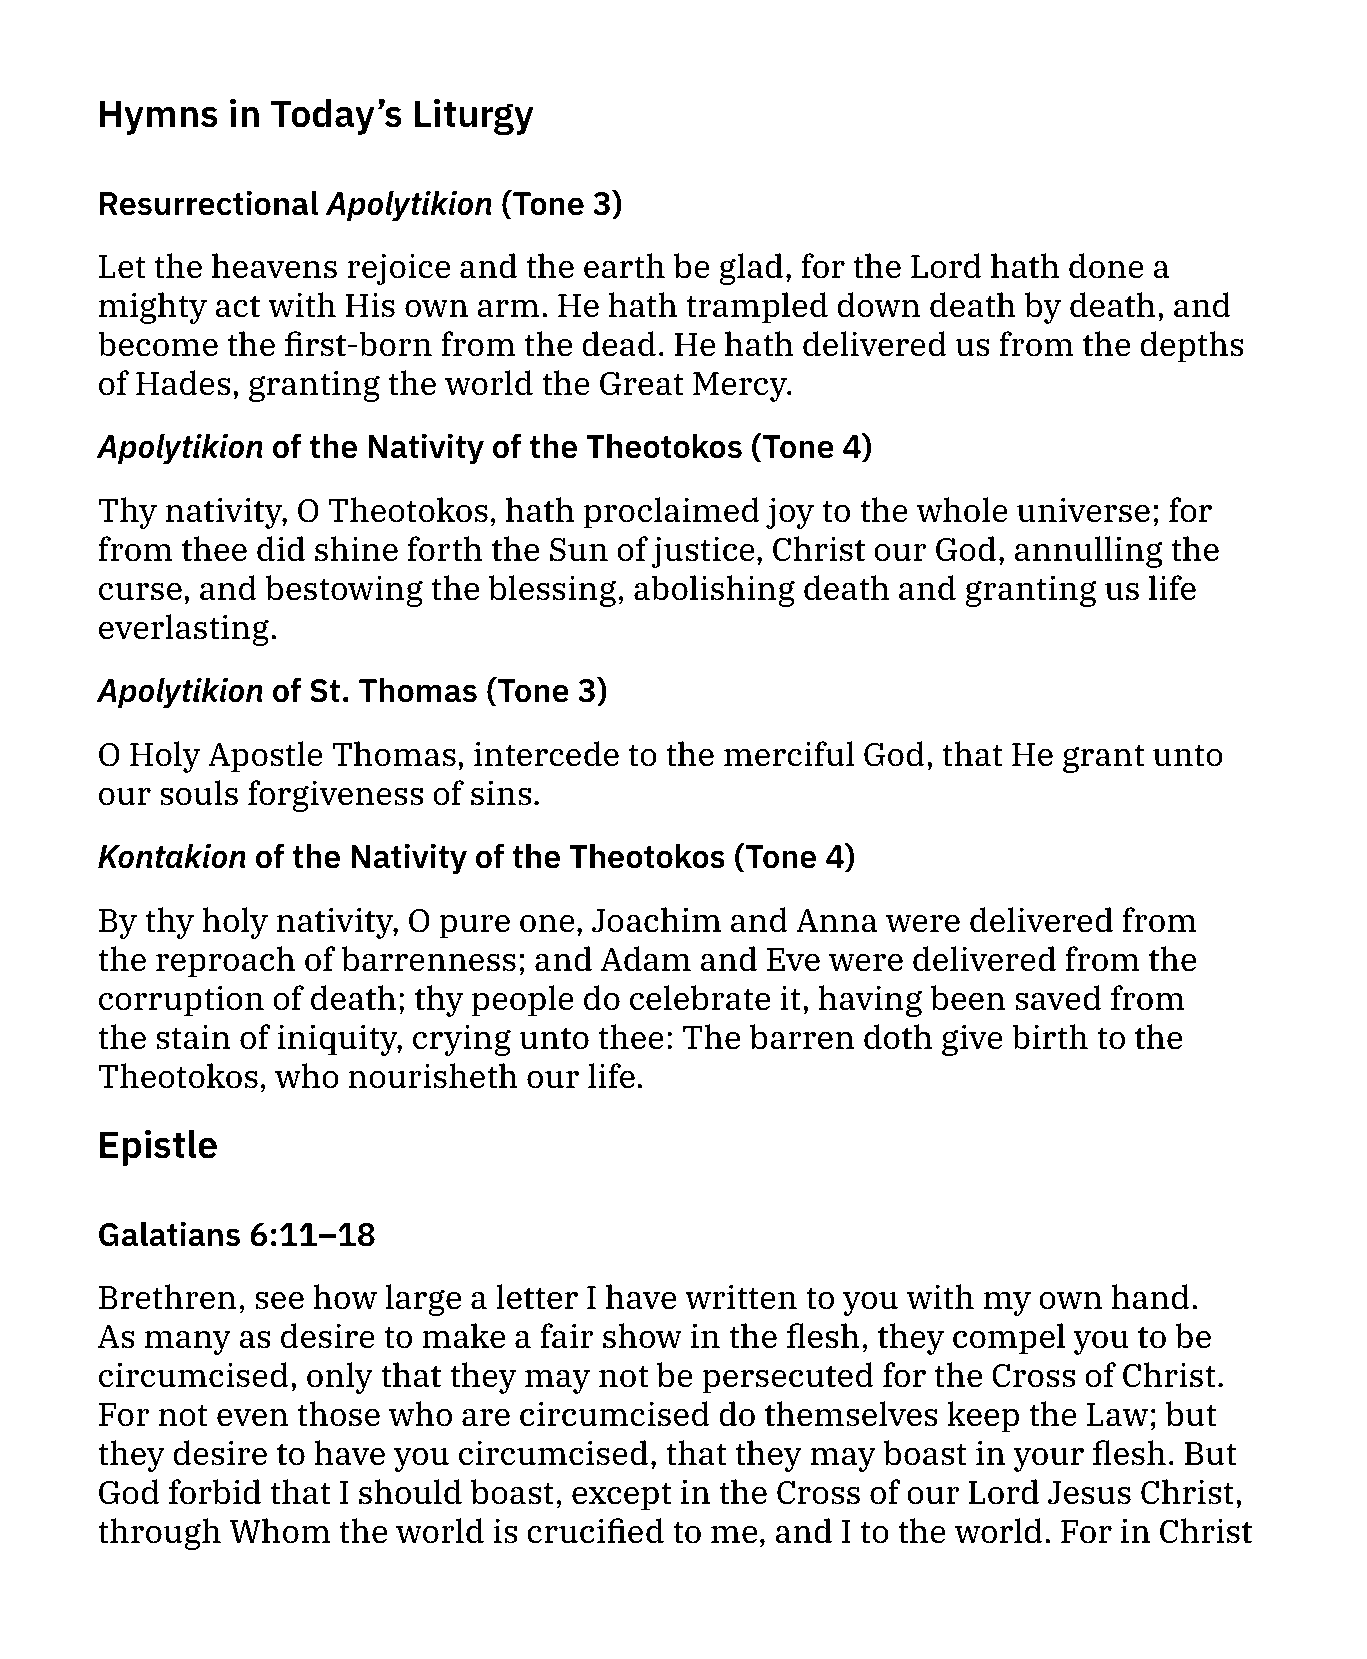  I want to click on birth, so click(1050, 1037).
